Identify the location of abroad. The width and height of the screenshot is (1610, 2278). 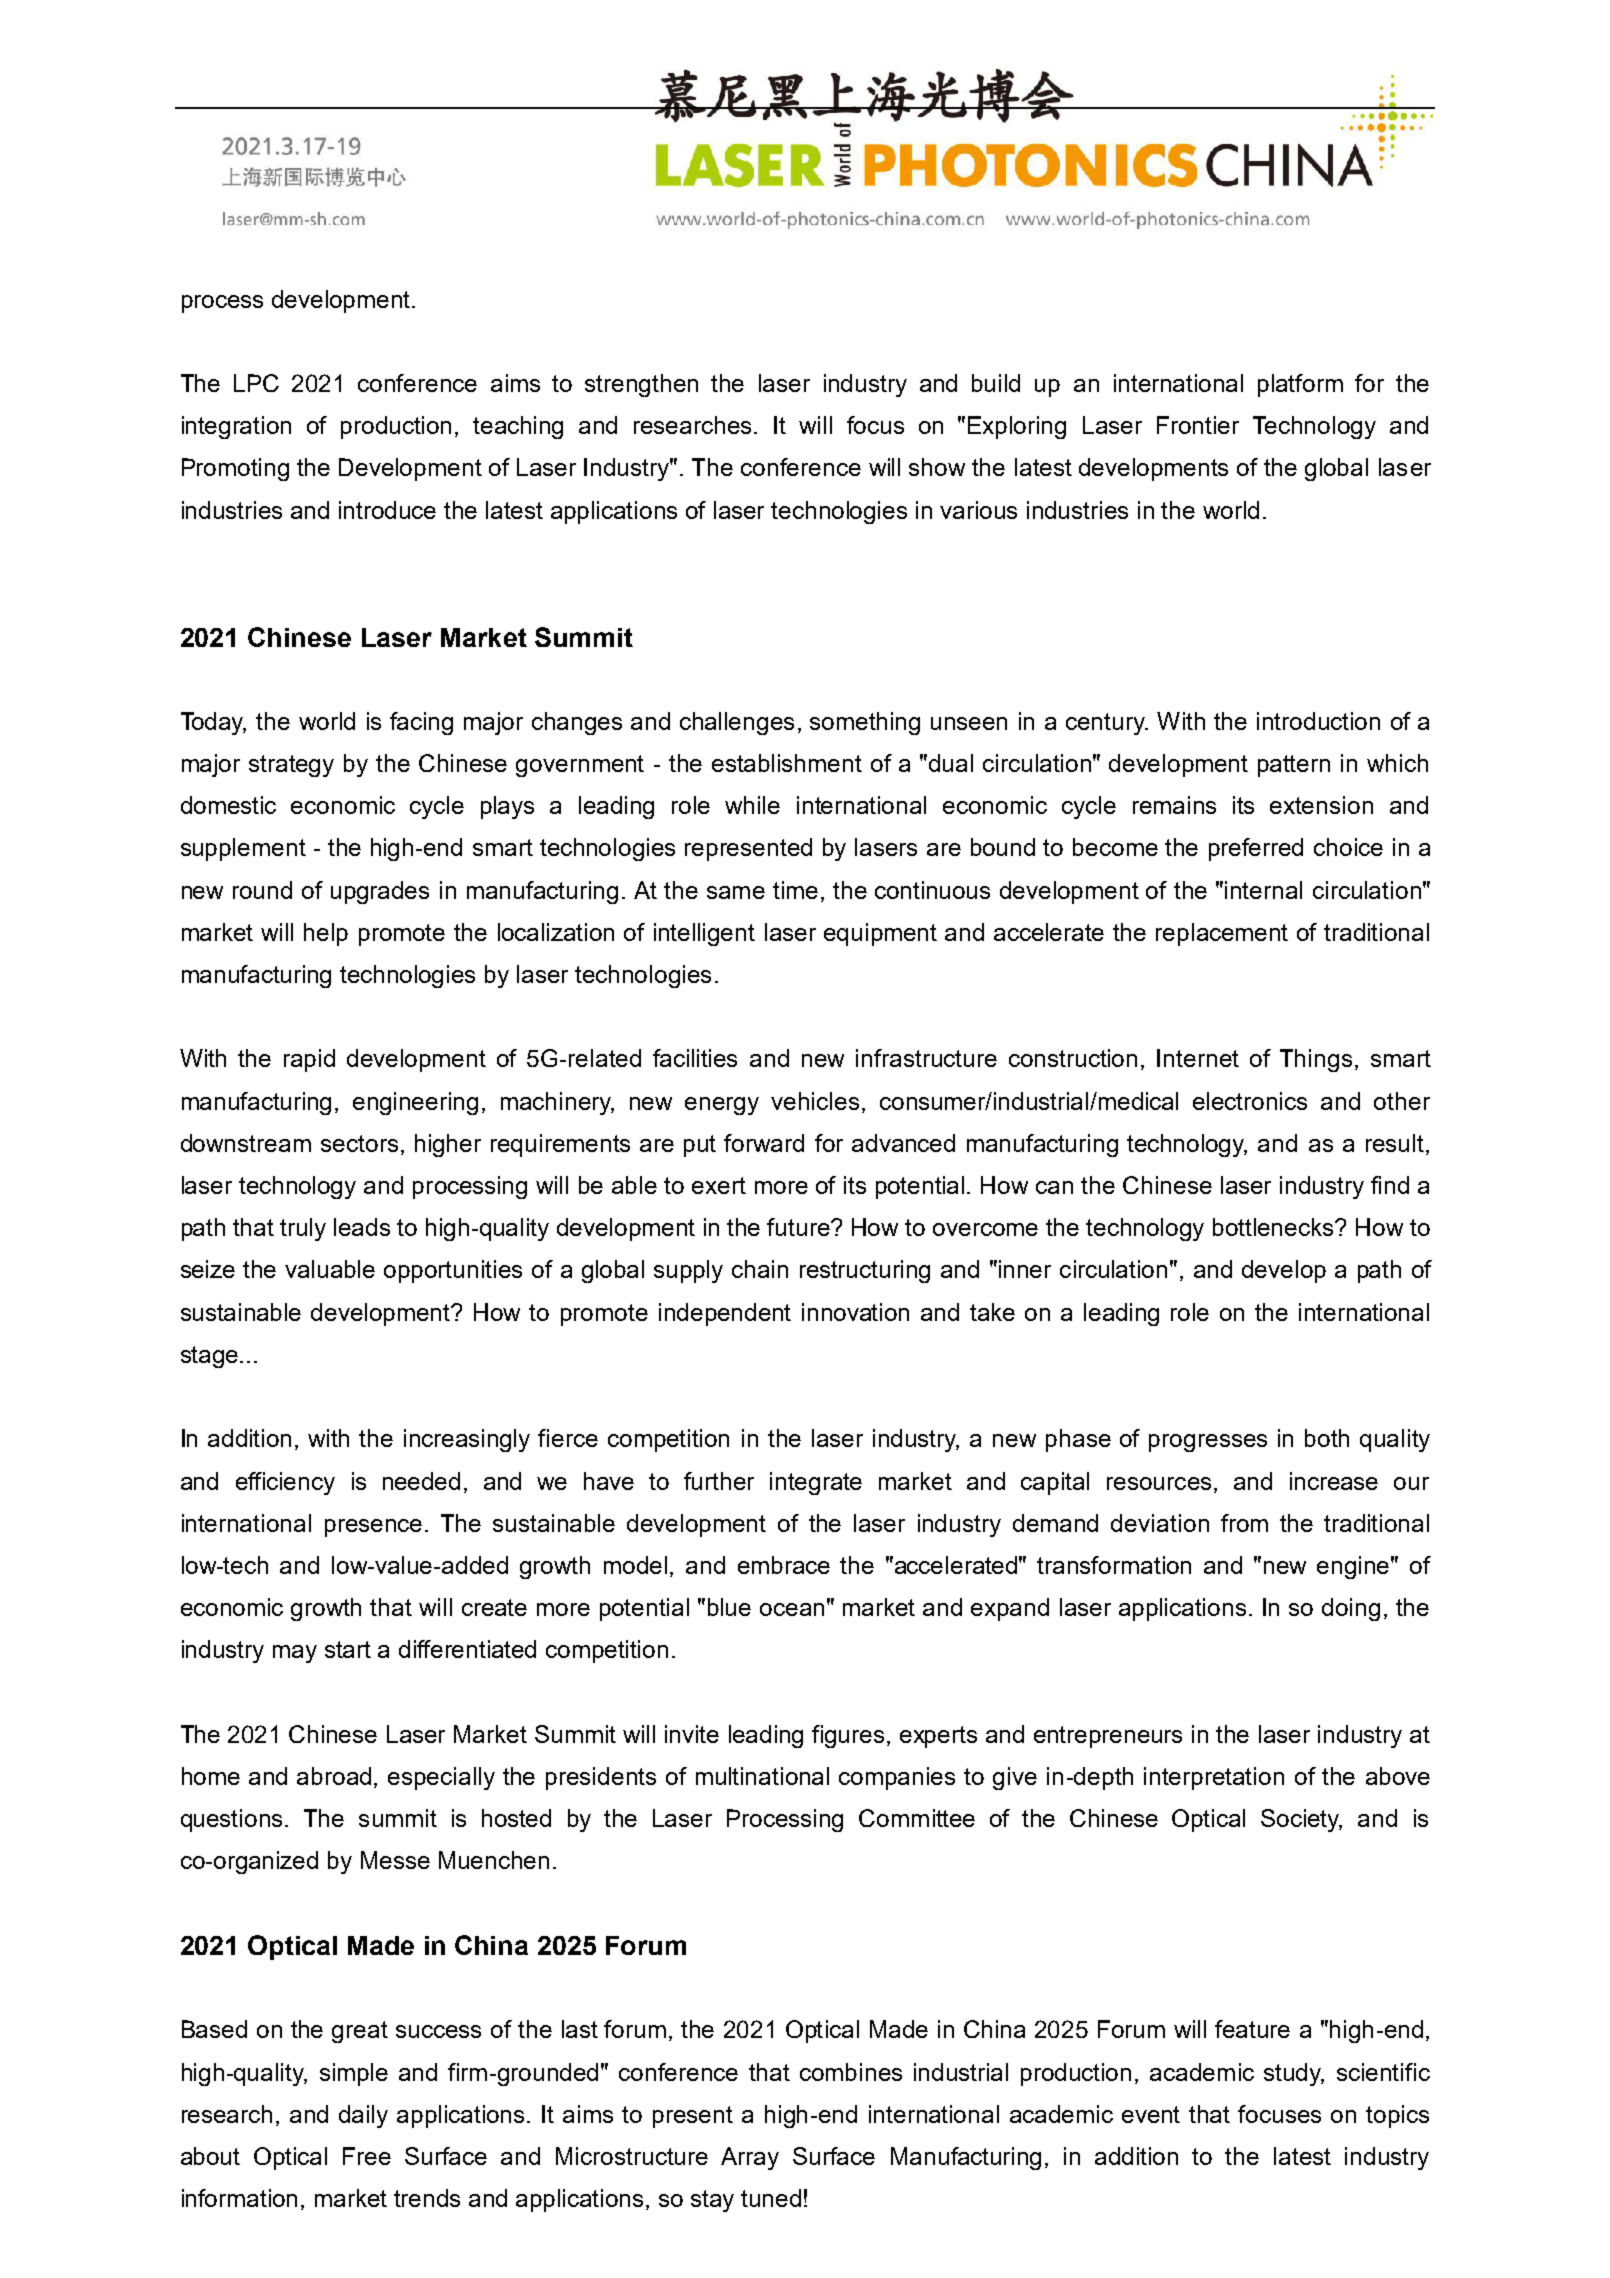
(334, 1776).
